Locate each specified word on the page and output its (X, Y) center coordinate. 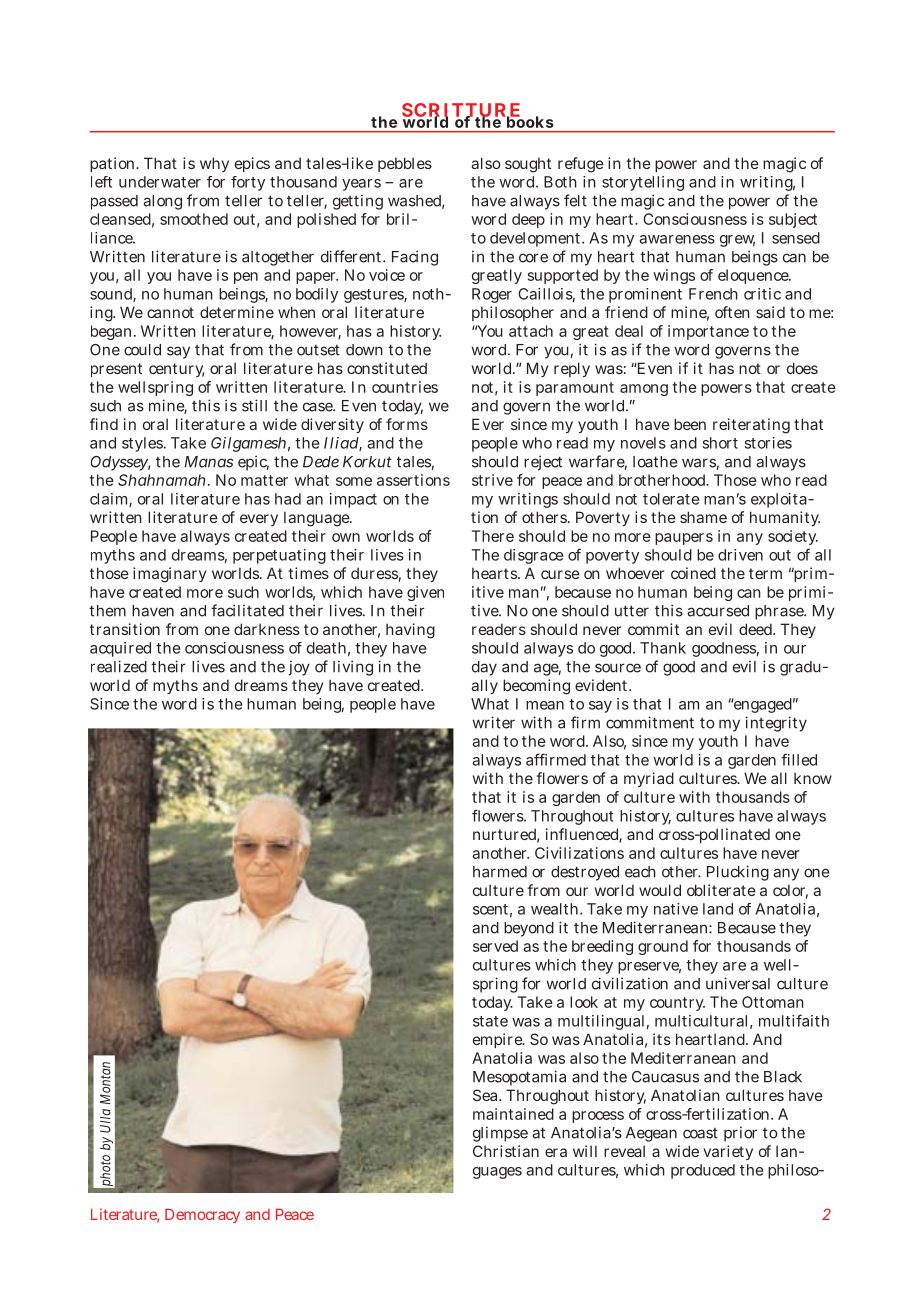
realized (119, 666)
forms (407, 424)
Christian (506, 1151)
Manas (208, 462)
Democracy (202, 1216)
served (495, 946)
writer (493, 722)
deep (528, 220)
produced (703, 1171)
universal (738, 983)
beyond (529, 929)
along (162, 202)
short (720, 443)
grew (737, 241)
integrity (776, 724)
